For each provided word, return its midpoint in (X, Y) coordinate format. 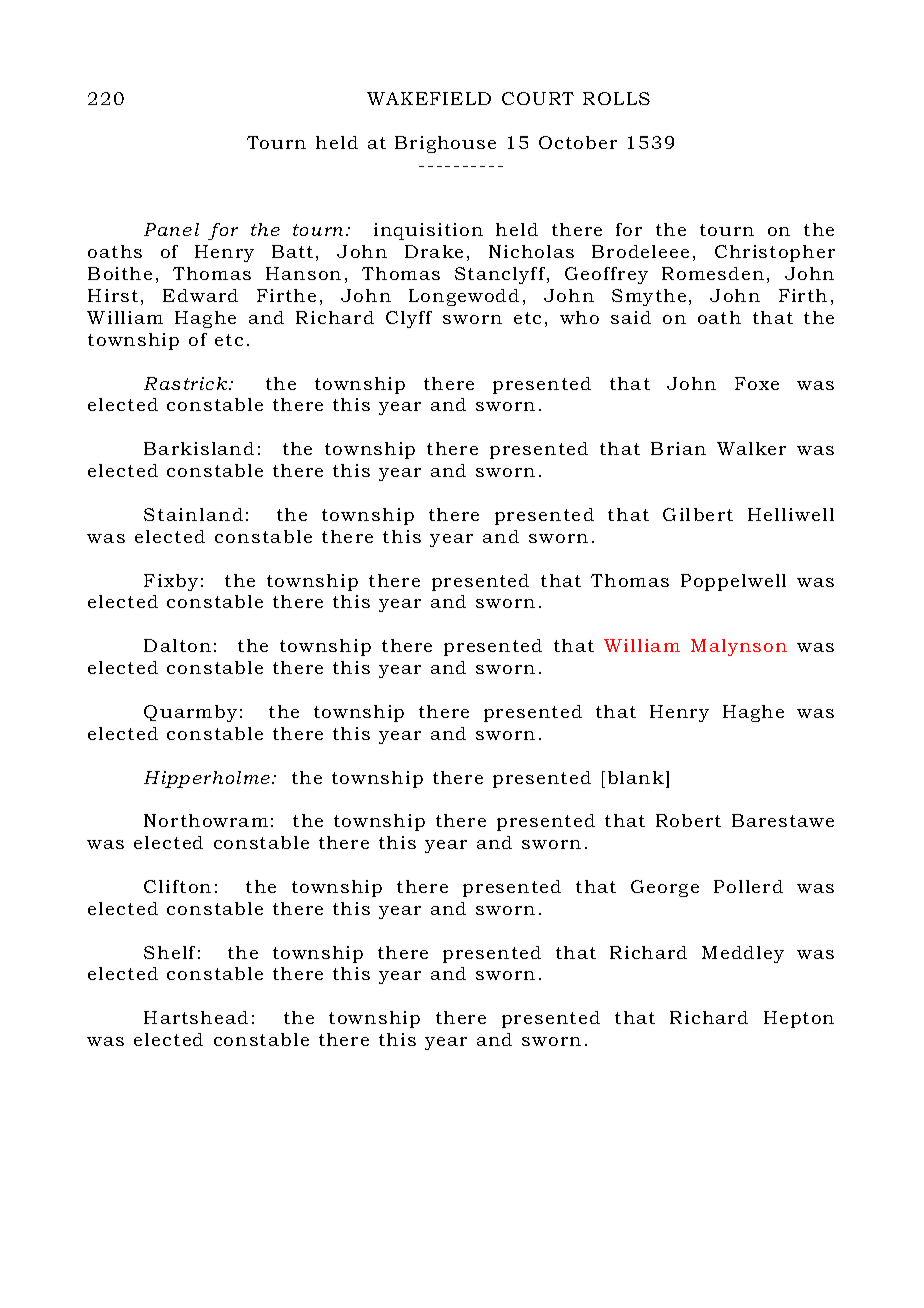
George (665, 888)
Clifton (177, 886)
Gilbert (698, 514)
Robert (688, 820)
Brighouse (445, 144)
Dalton (177, 645)
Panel (171, 229)
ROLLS (616, 98)
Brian (678, 448)
